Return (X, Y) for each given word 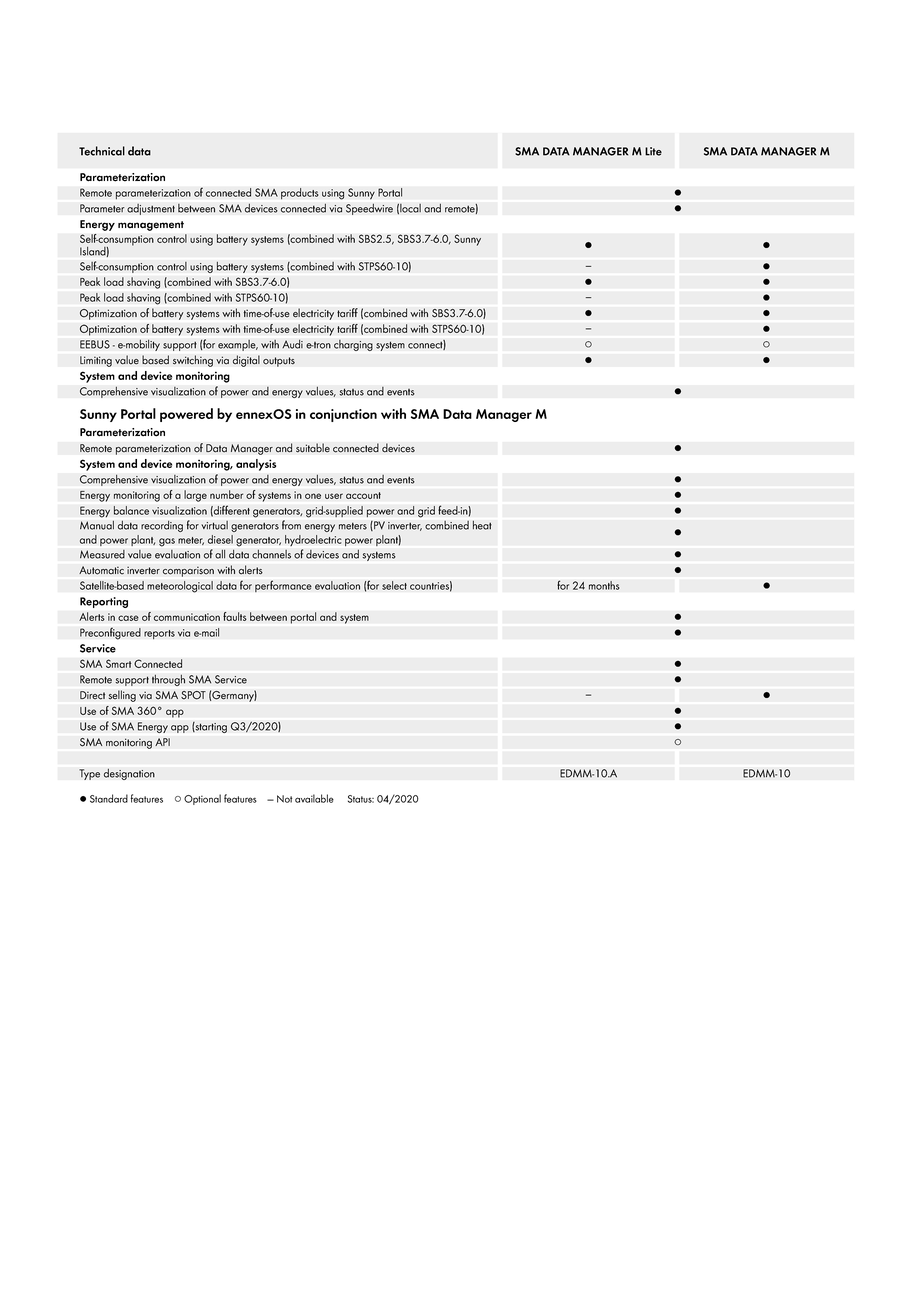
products (300, 193)
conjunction (343, 415)
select (394, 585)
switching (193, 361)
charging (353, 345)
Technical (102, 151)
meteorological (180, 587)
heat (482, 525)
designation (129, 774)
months (604, 585)
